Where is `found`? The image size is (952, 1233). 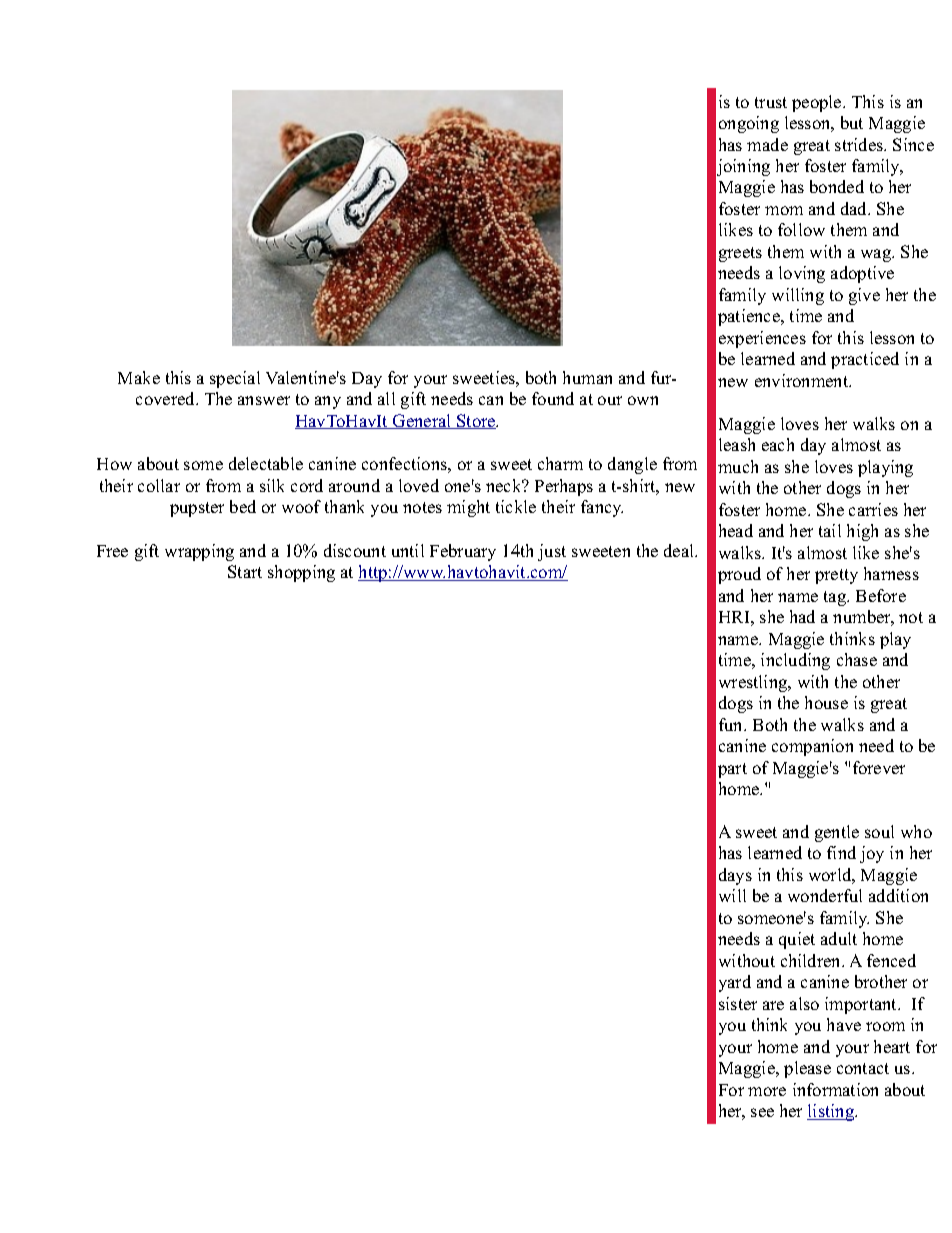
found is located at coordinates (553, 398).
